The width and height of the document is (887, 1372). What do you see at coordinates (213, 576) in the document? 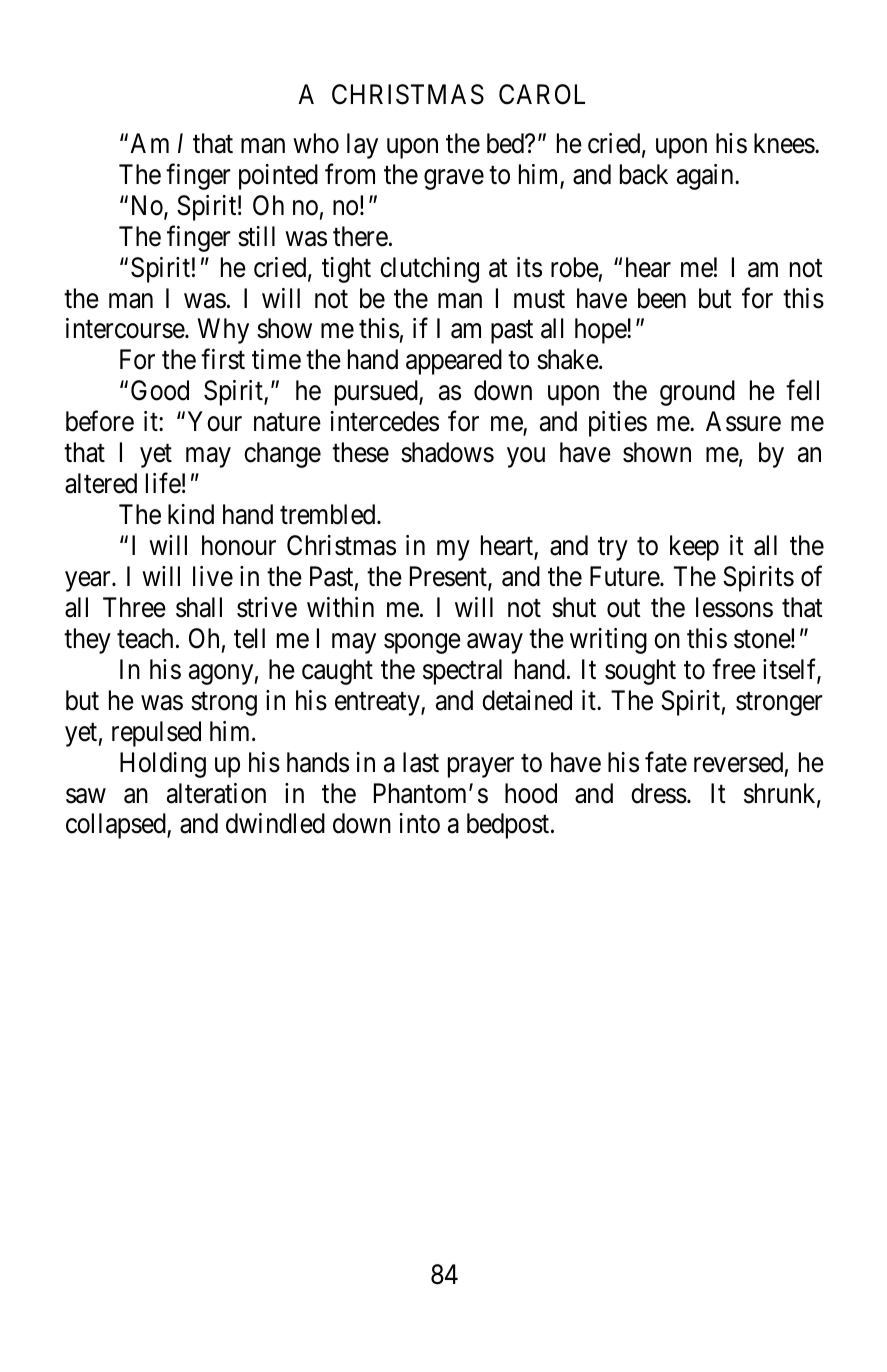
I see `live` at bounding box center [213, 576].
